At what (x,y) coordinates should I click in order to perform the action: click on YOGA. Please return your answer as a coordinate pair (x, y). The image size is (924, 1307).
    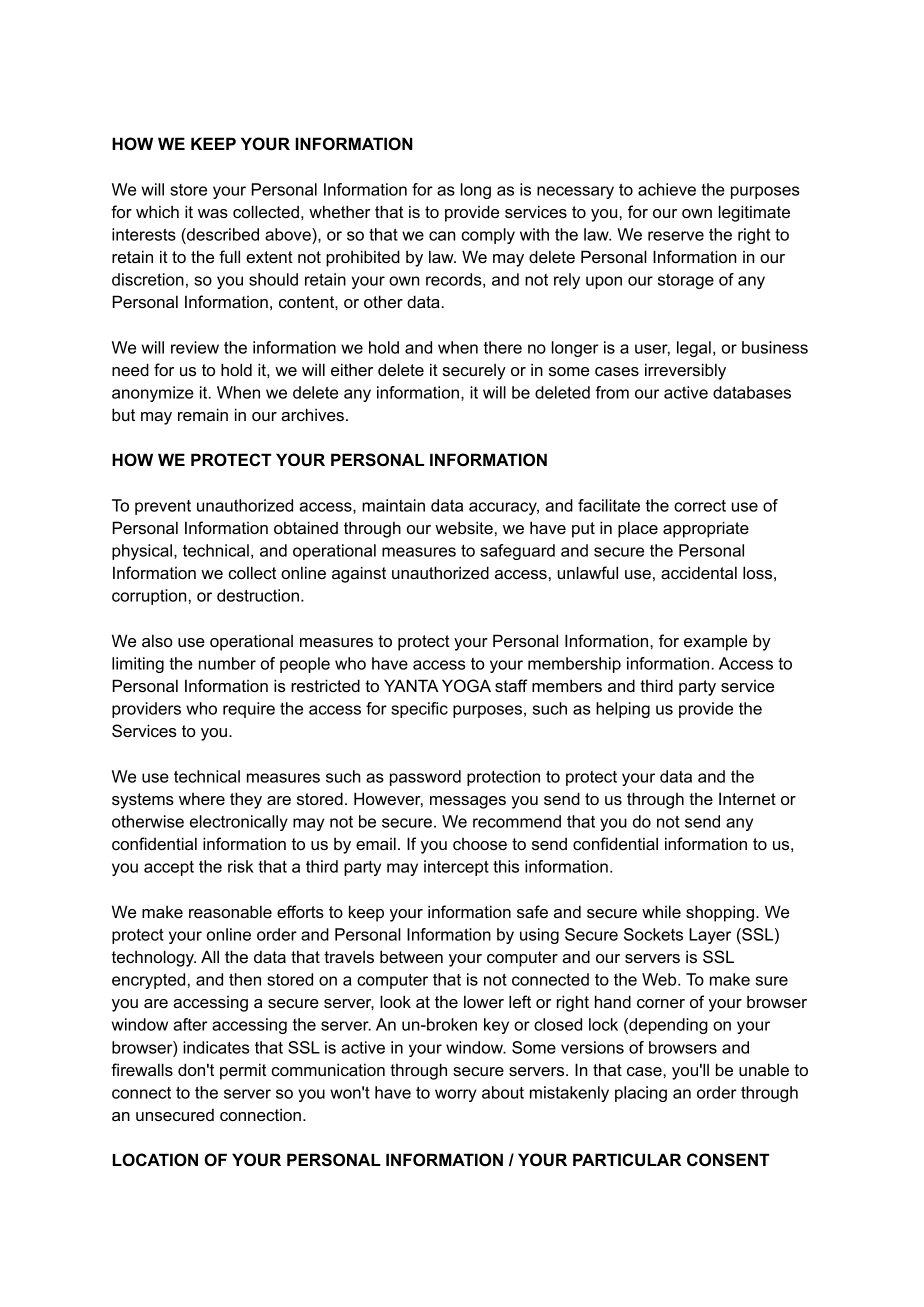
    Looking at the image, I should click on (466, 686).
